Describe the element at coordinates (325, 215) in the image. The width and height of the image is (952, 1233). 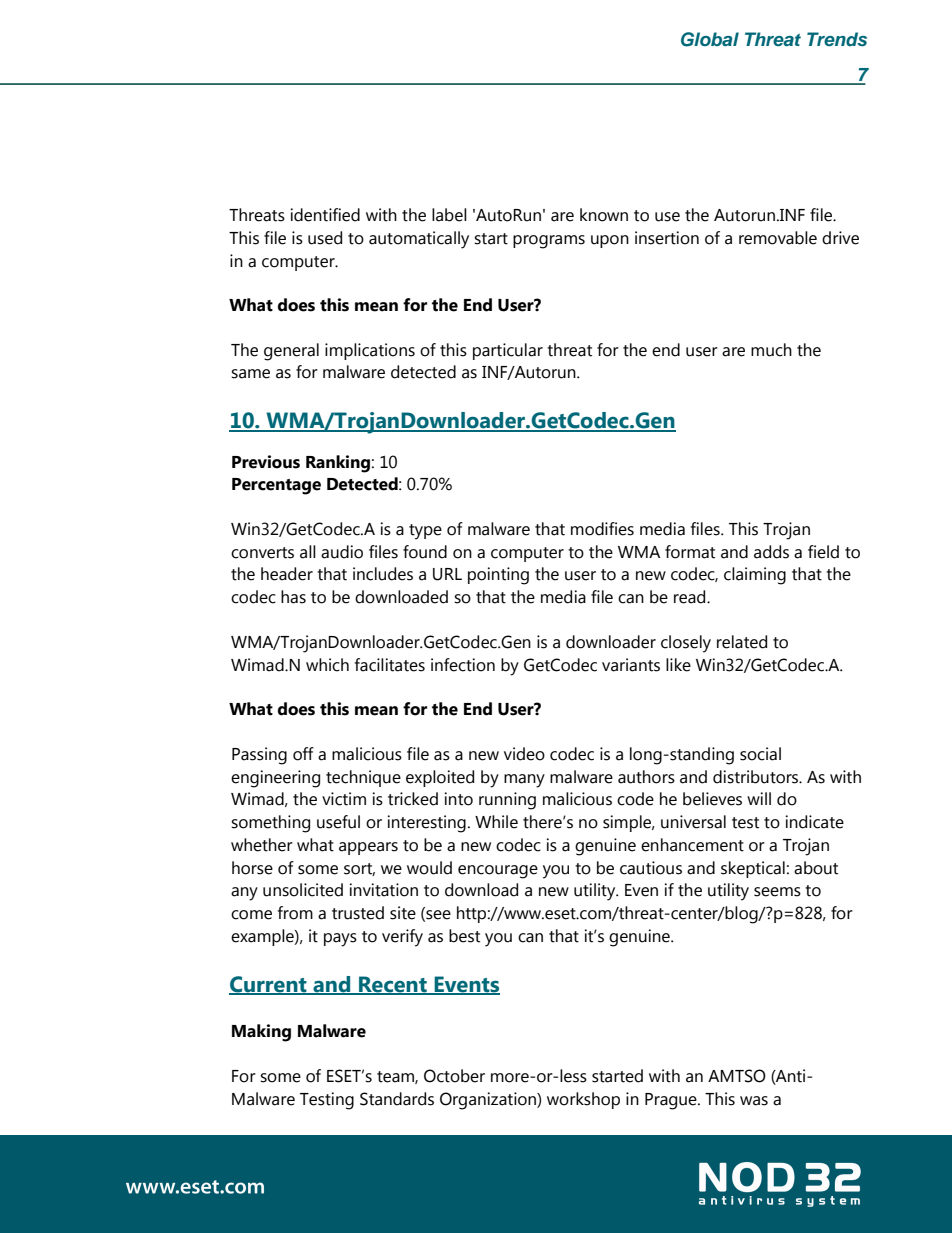
I see `identified` at that location.
